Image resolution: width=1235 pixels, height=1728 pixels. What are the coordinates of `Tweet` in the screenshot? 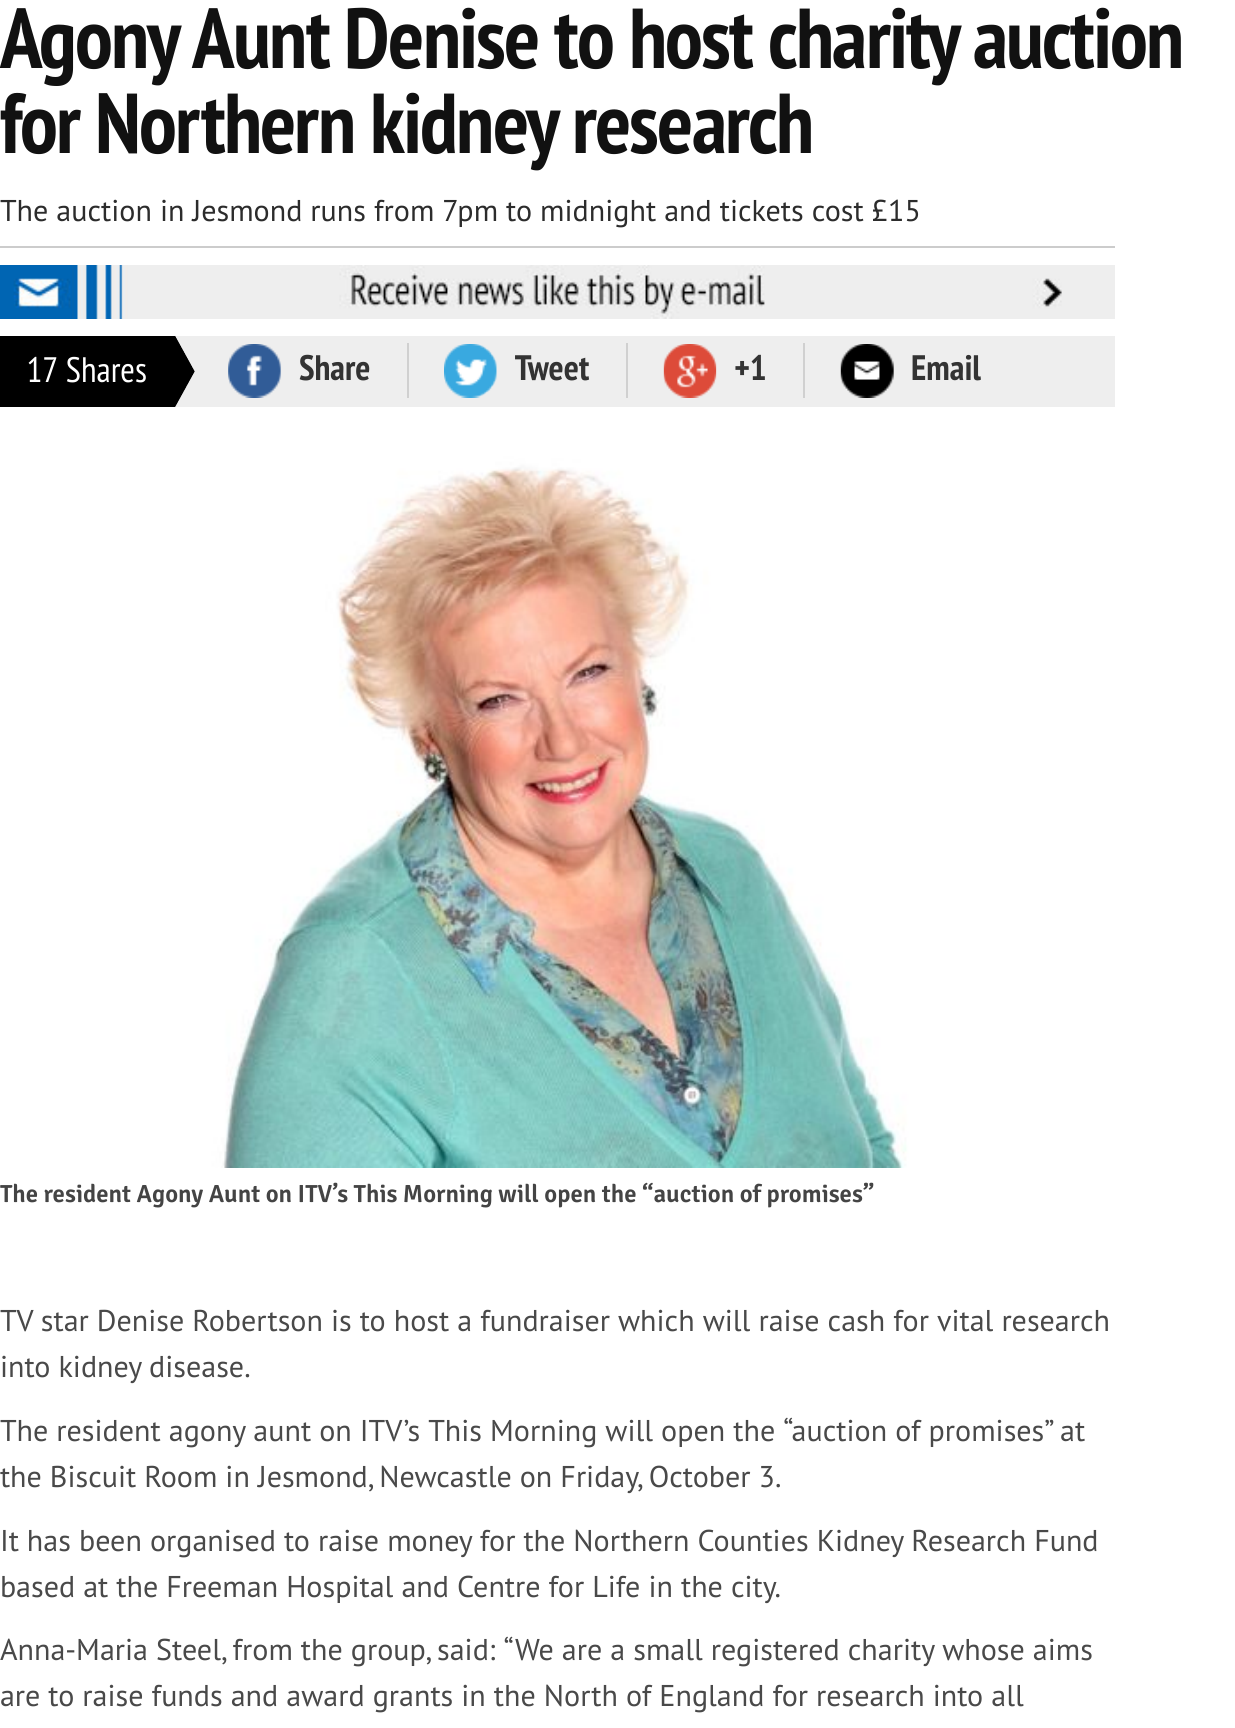 It's located at (552, 368).
